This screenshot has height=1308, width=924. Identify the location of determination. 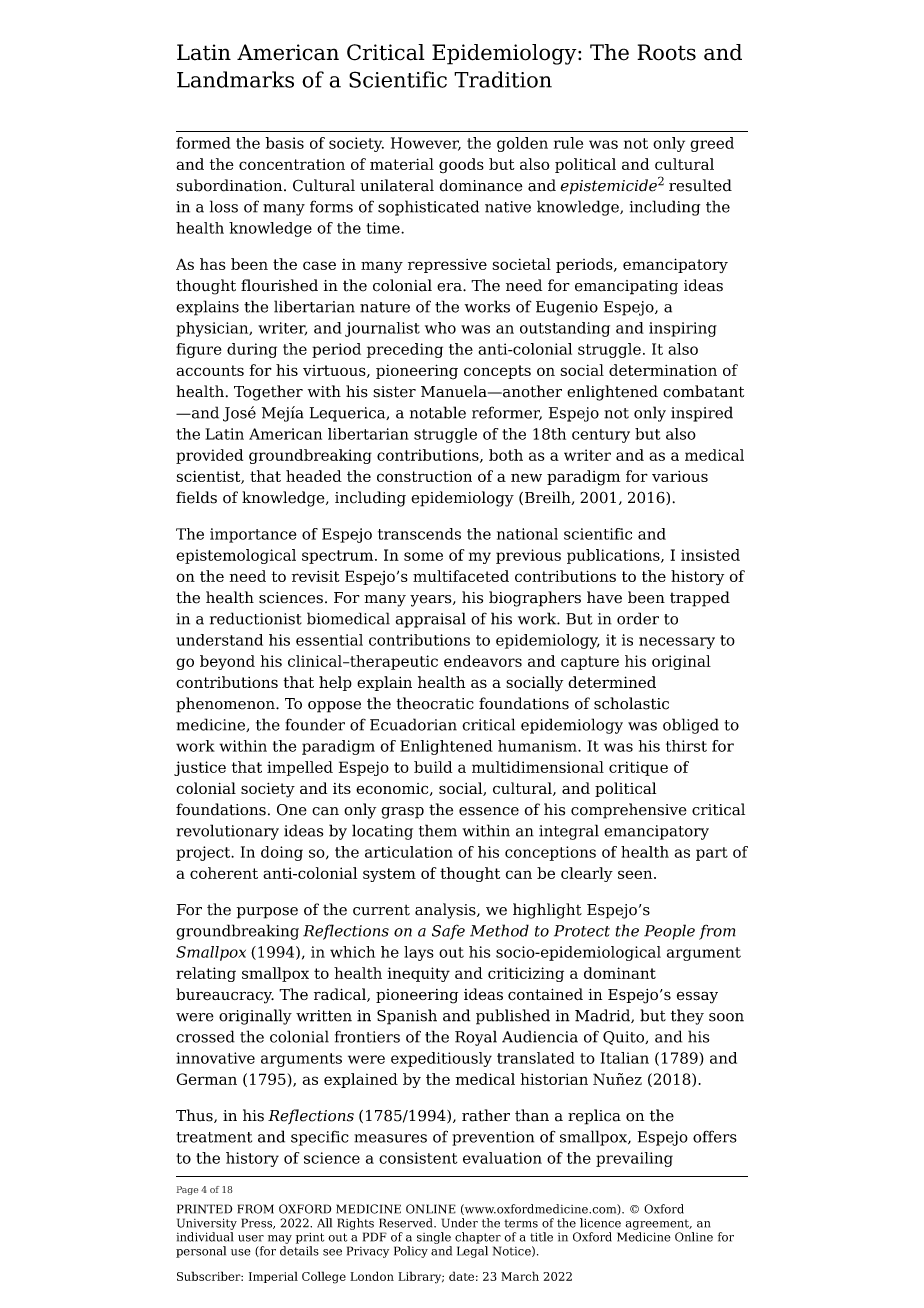
(663, 370).
